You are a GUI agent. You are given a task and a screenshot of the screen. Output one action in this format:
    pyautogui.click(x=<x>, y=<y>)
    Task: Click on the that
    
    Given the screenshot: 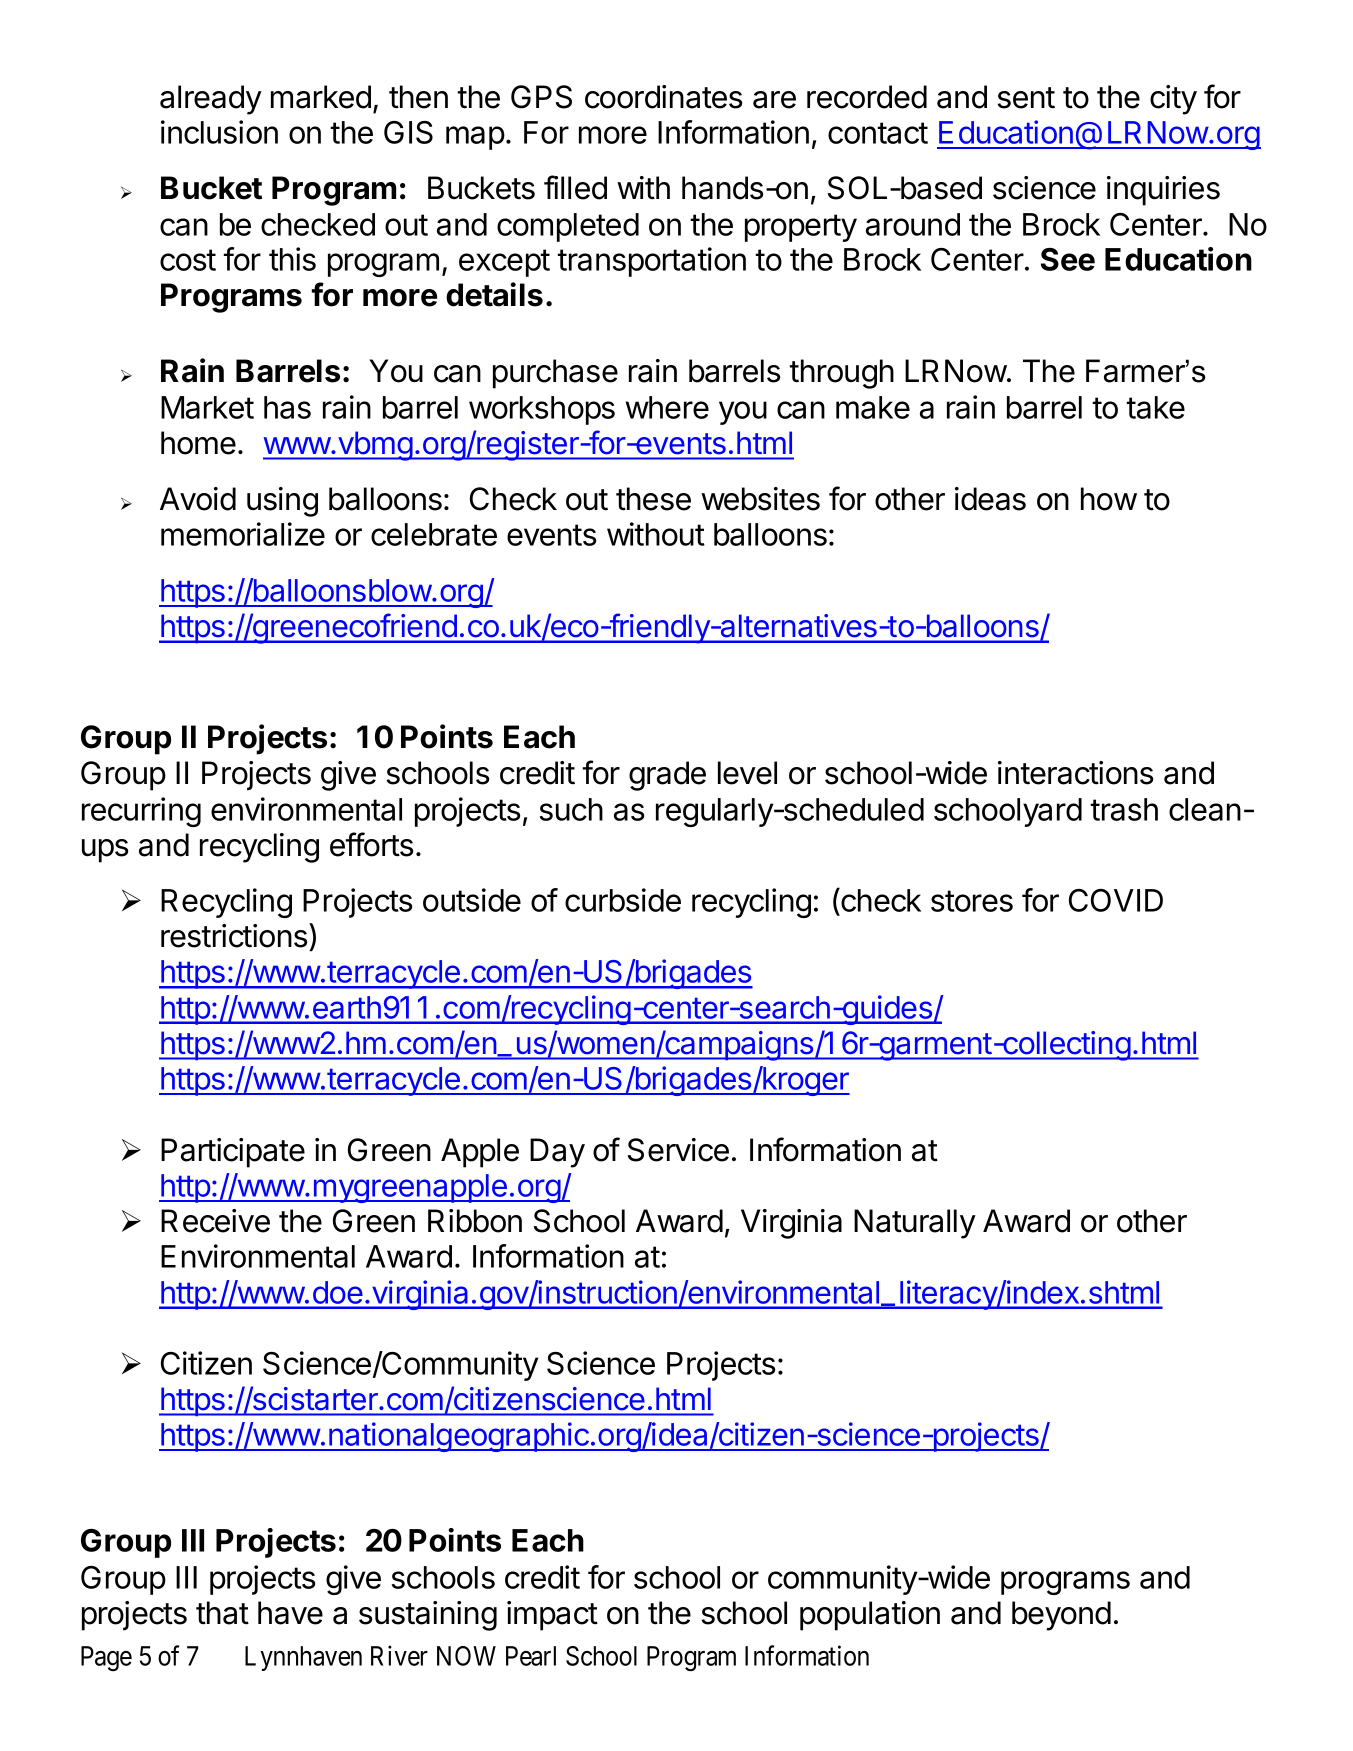 What is the action you would take?
    pyautogui.click(x=222, y=1613)
